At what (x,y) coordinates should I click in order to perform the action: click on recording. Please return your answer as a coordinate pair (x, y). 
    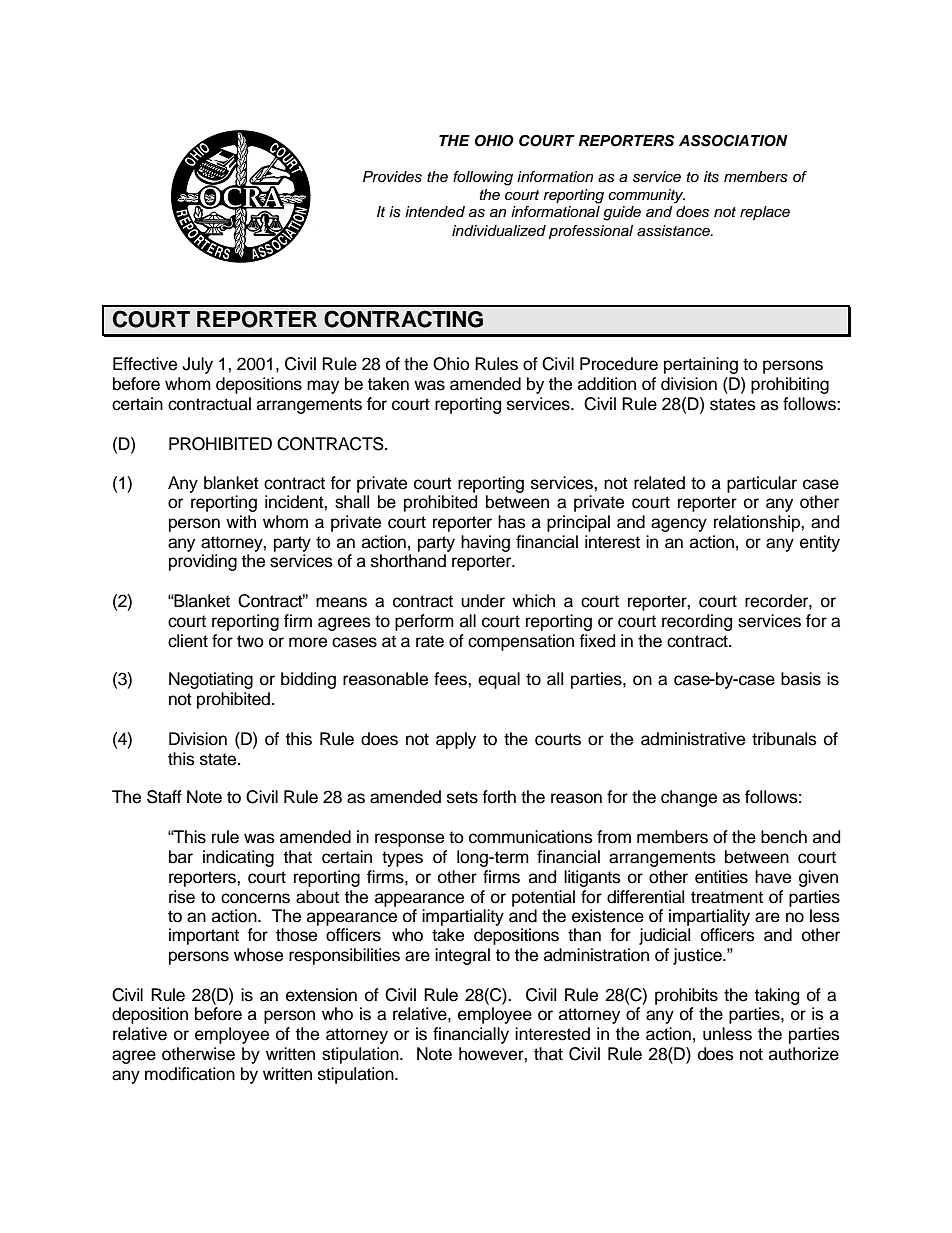
    Looking at the image, I should click on (697, 622).
